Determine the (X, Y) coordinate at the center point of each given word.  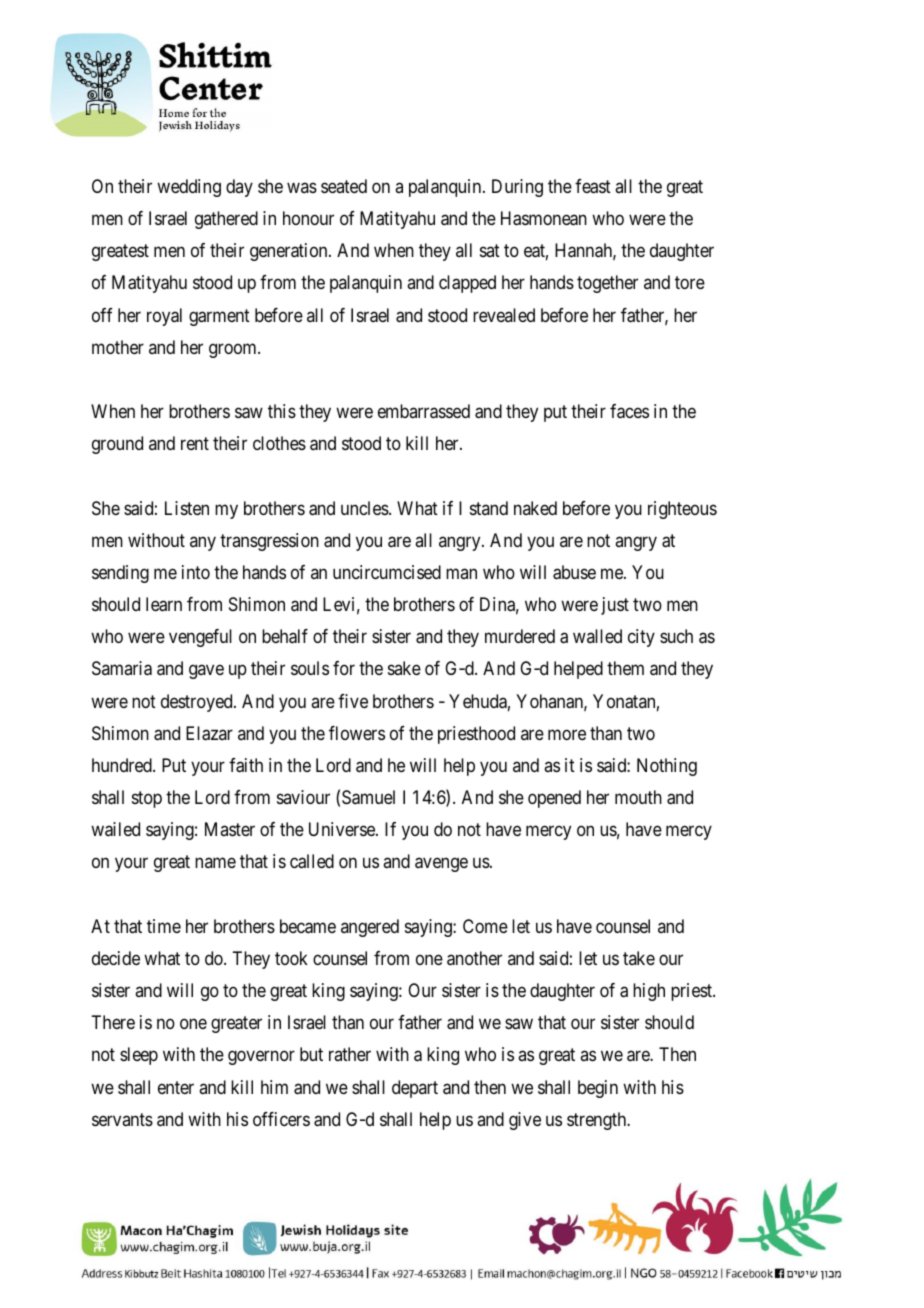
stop (147, 799)
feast (593, 186)
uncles (365, 508)
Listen (187, 508)
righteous (682, 510)
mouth (638, 797)
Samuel (368, 797)
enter (176, 1087)
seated (344, 186)
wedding (189, 188)
